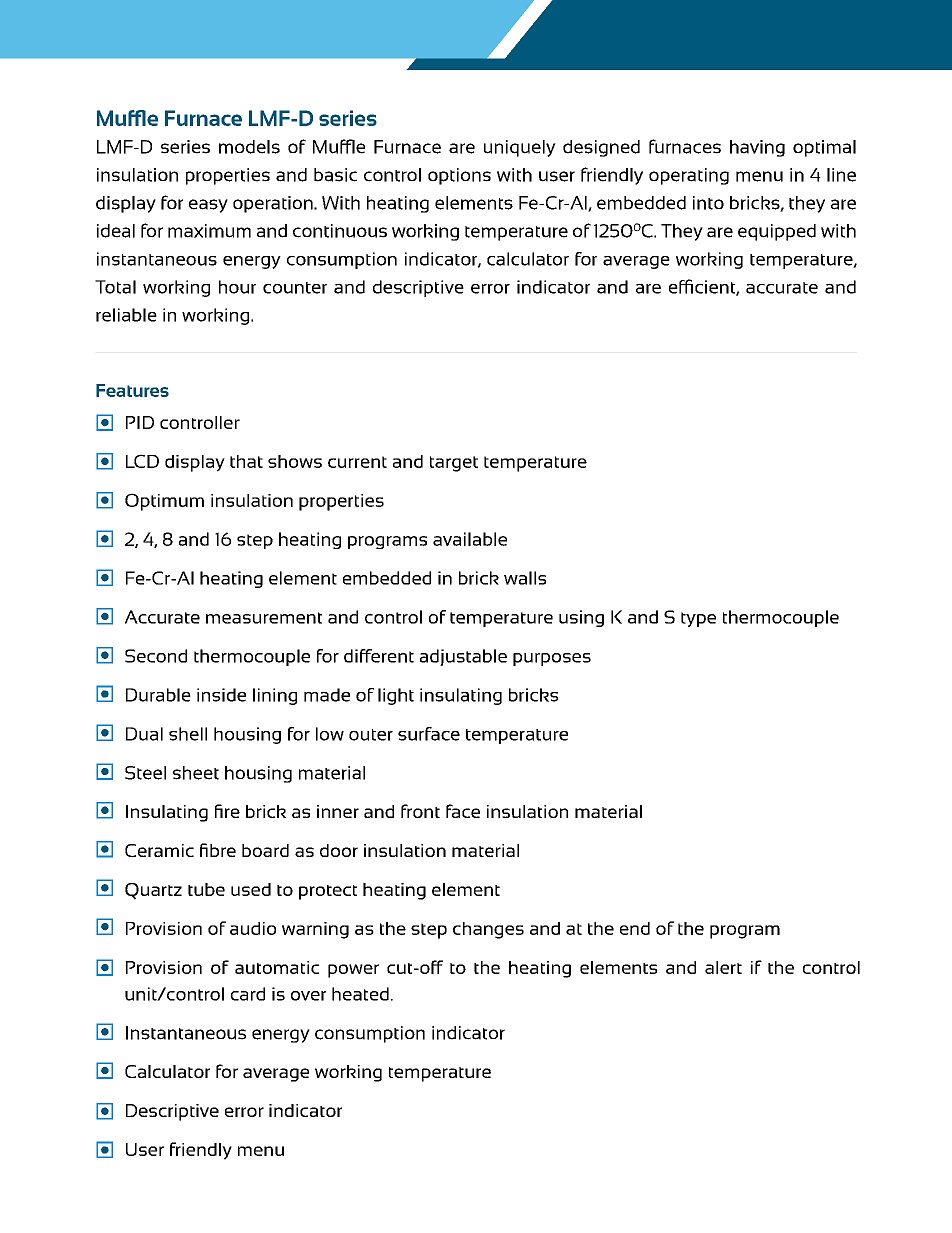 Image resolution: width=952 pixels, height=1233 pixels. I want to click on measurement, so click(264, 618).
